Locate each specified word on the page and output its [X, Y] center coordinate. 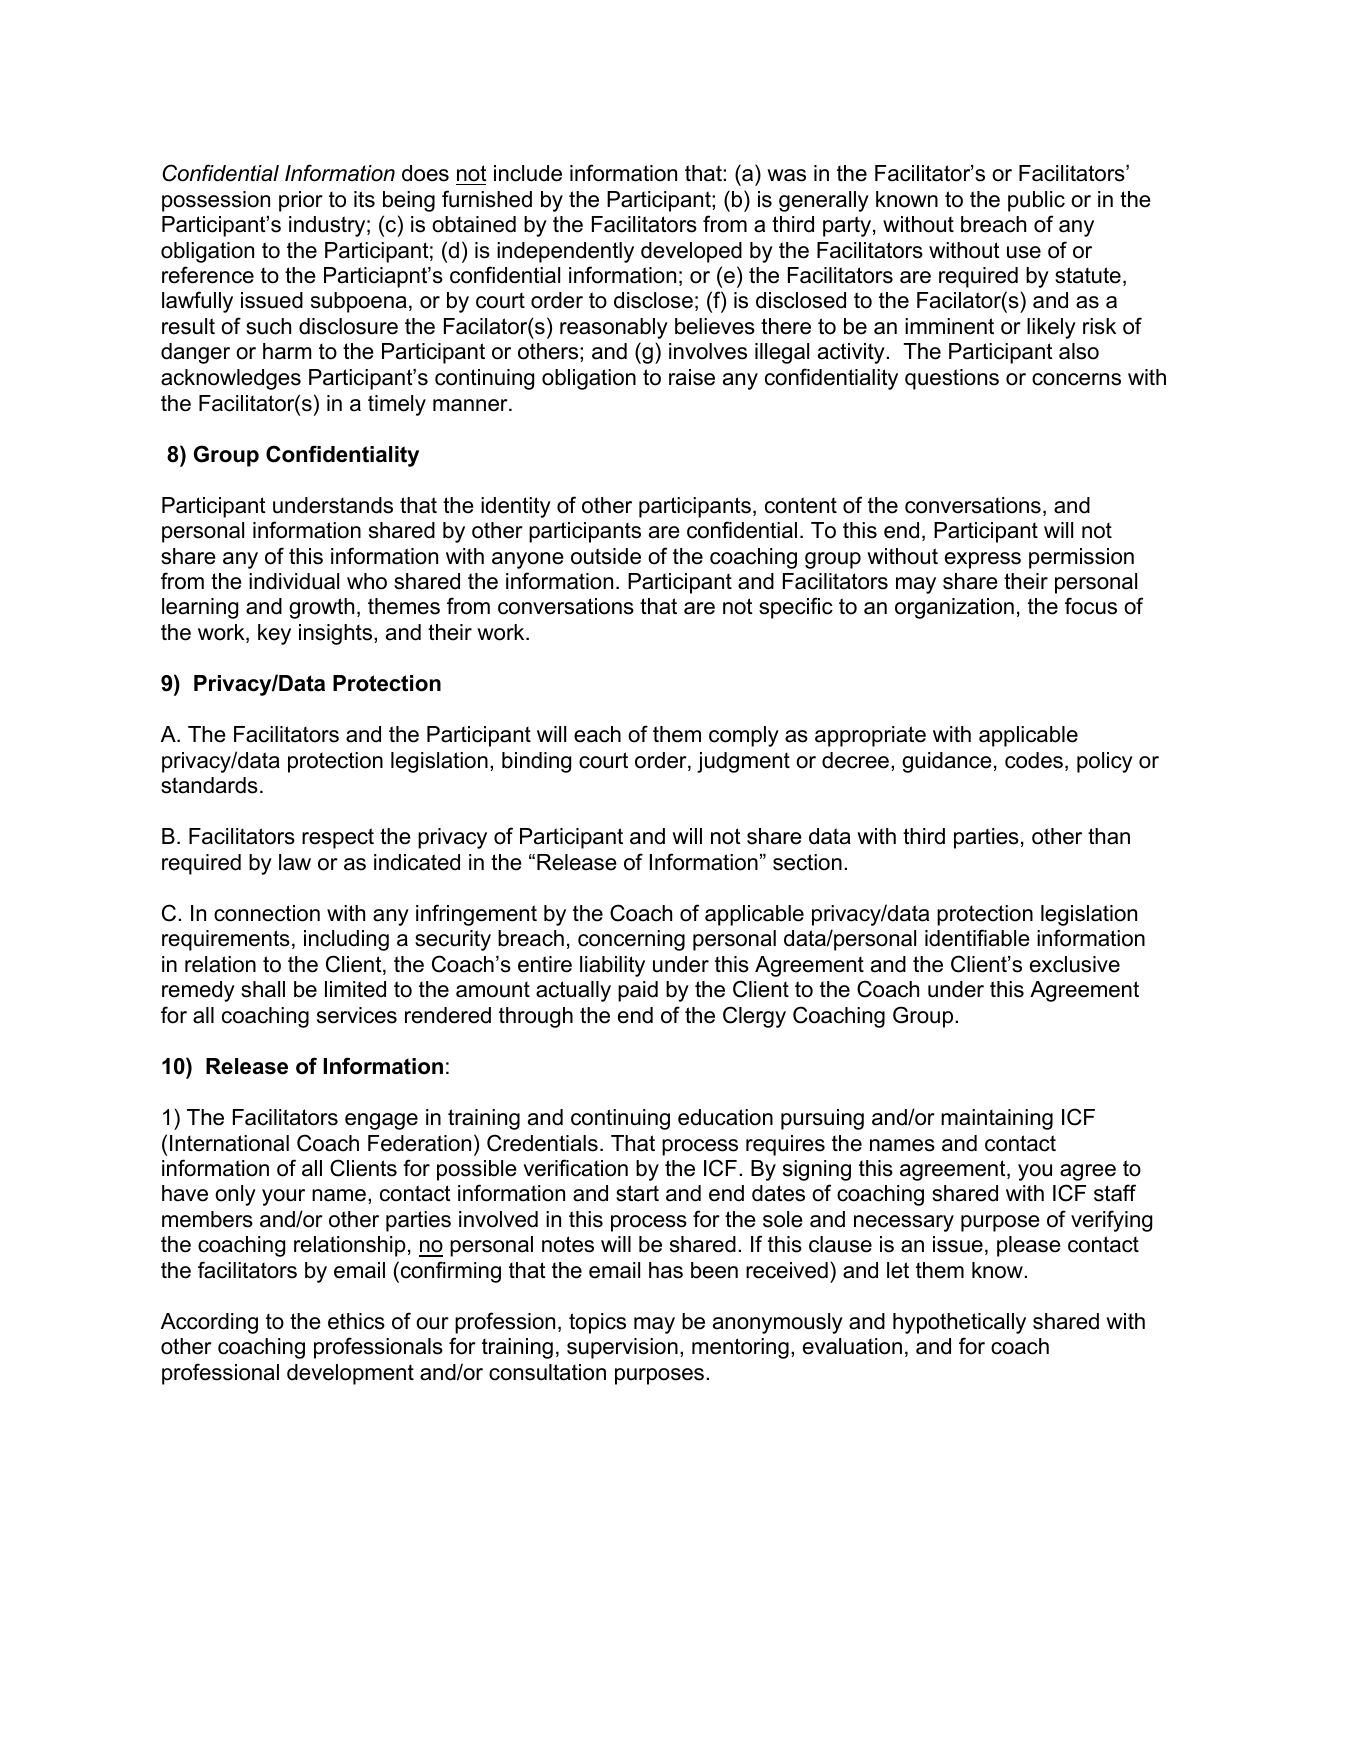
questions [952, 379]
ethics [356, 1321]
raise [692, 377]
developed [691, 252]
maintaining [997, 1119]
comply [744, 736]
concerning [631, 940]
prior [301, 201]
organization [954, 608]
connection [267, 913]
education [725, 1117]
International [229, 1143]
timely [397, 405]
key [274, 634]
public [1036, 201]
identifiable [977, 938]
